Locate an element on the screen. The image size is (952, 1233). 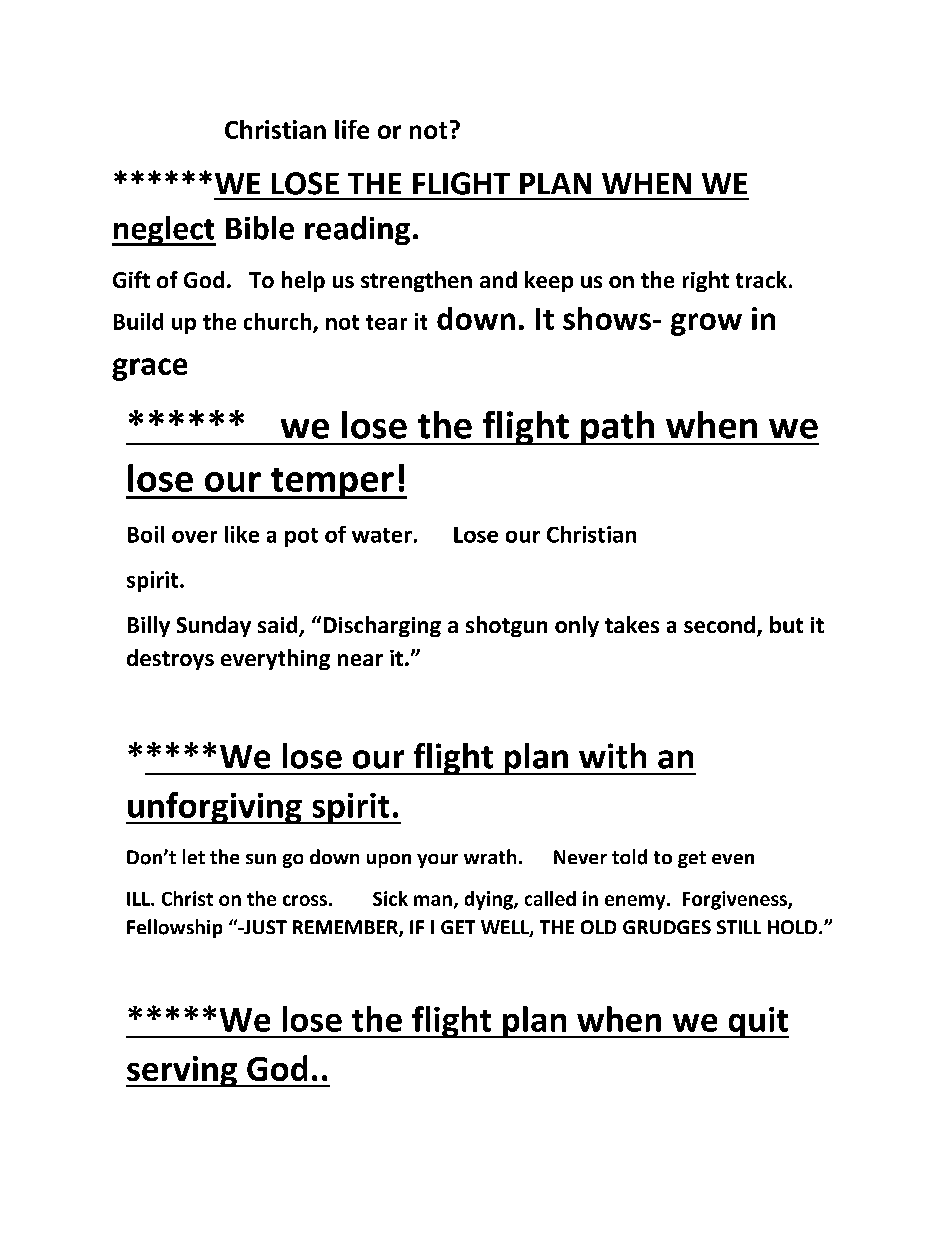
right is located at coordinates (706, 281).
